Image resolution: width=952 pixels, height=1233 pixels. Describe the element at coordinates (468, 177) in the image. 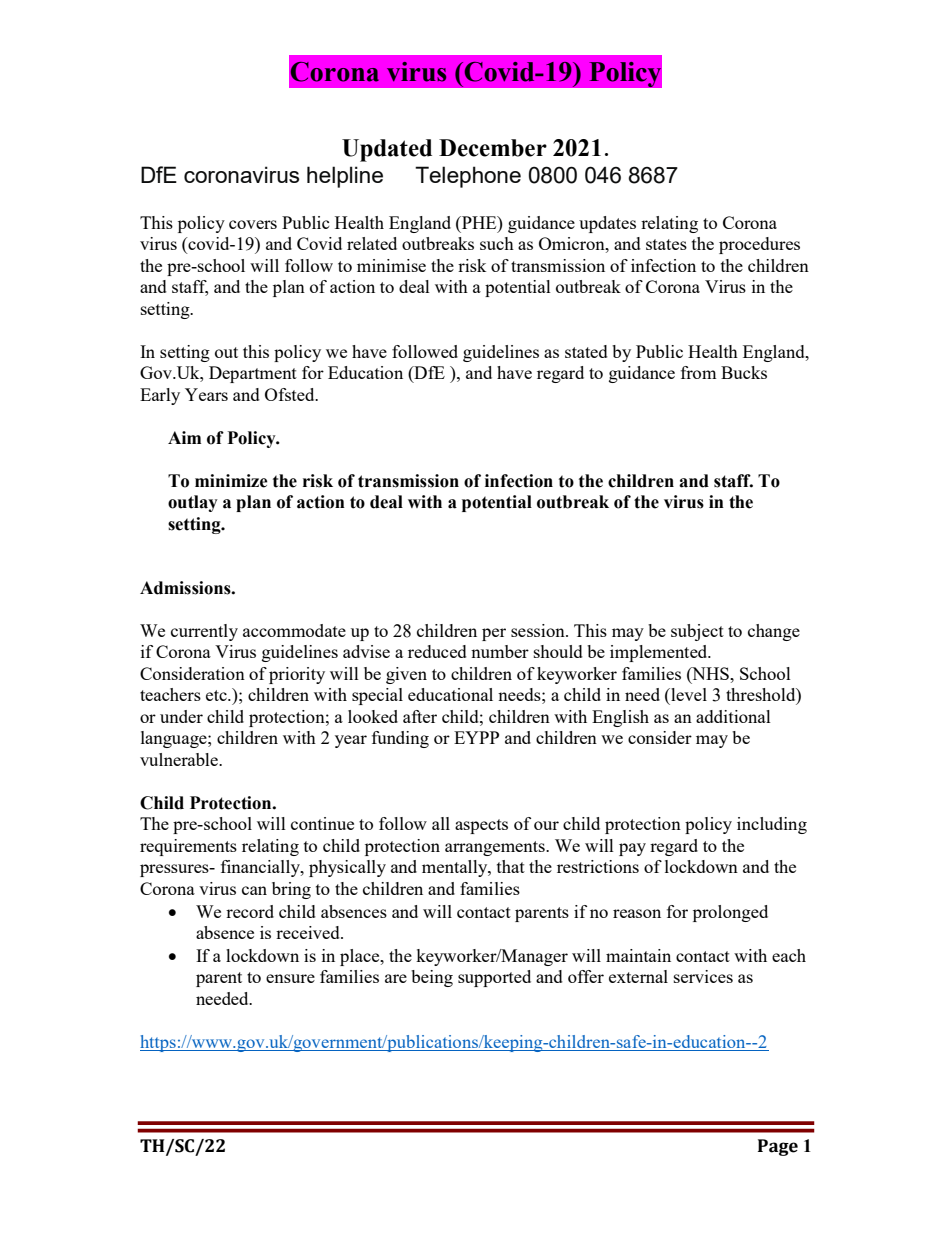

I see `Telephone` at that location.
